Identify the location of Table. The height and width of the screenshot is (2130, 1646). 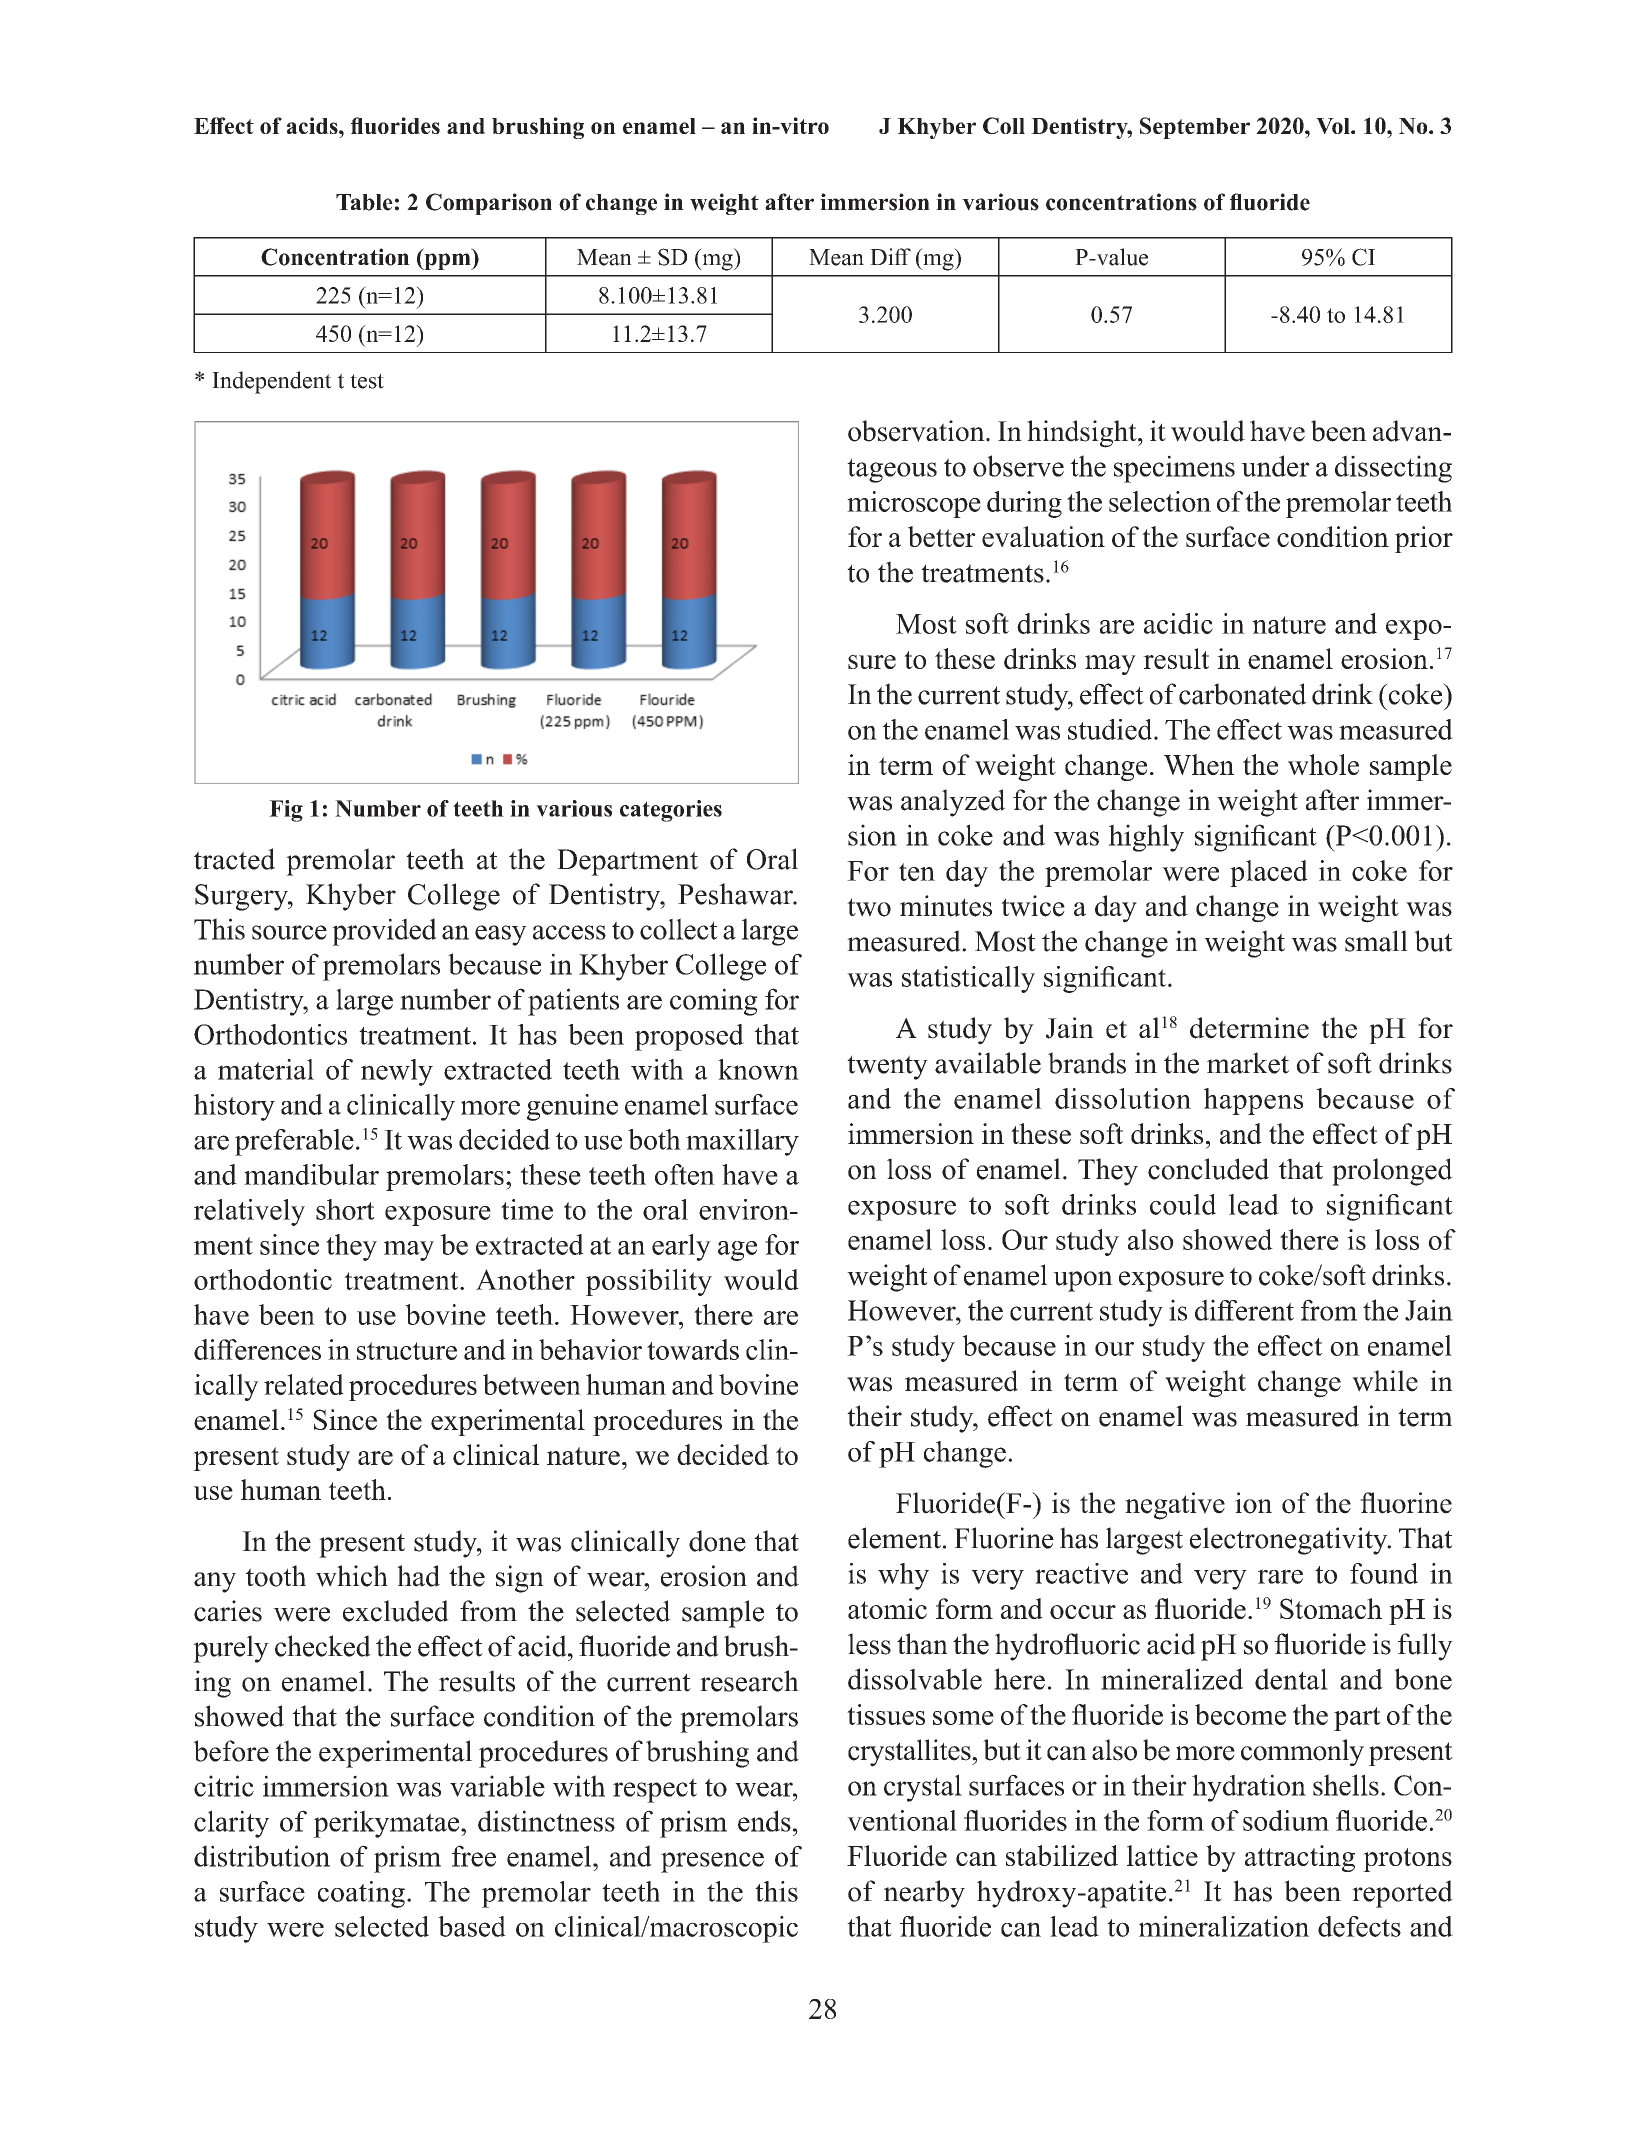
(364, 202).
